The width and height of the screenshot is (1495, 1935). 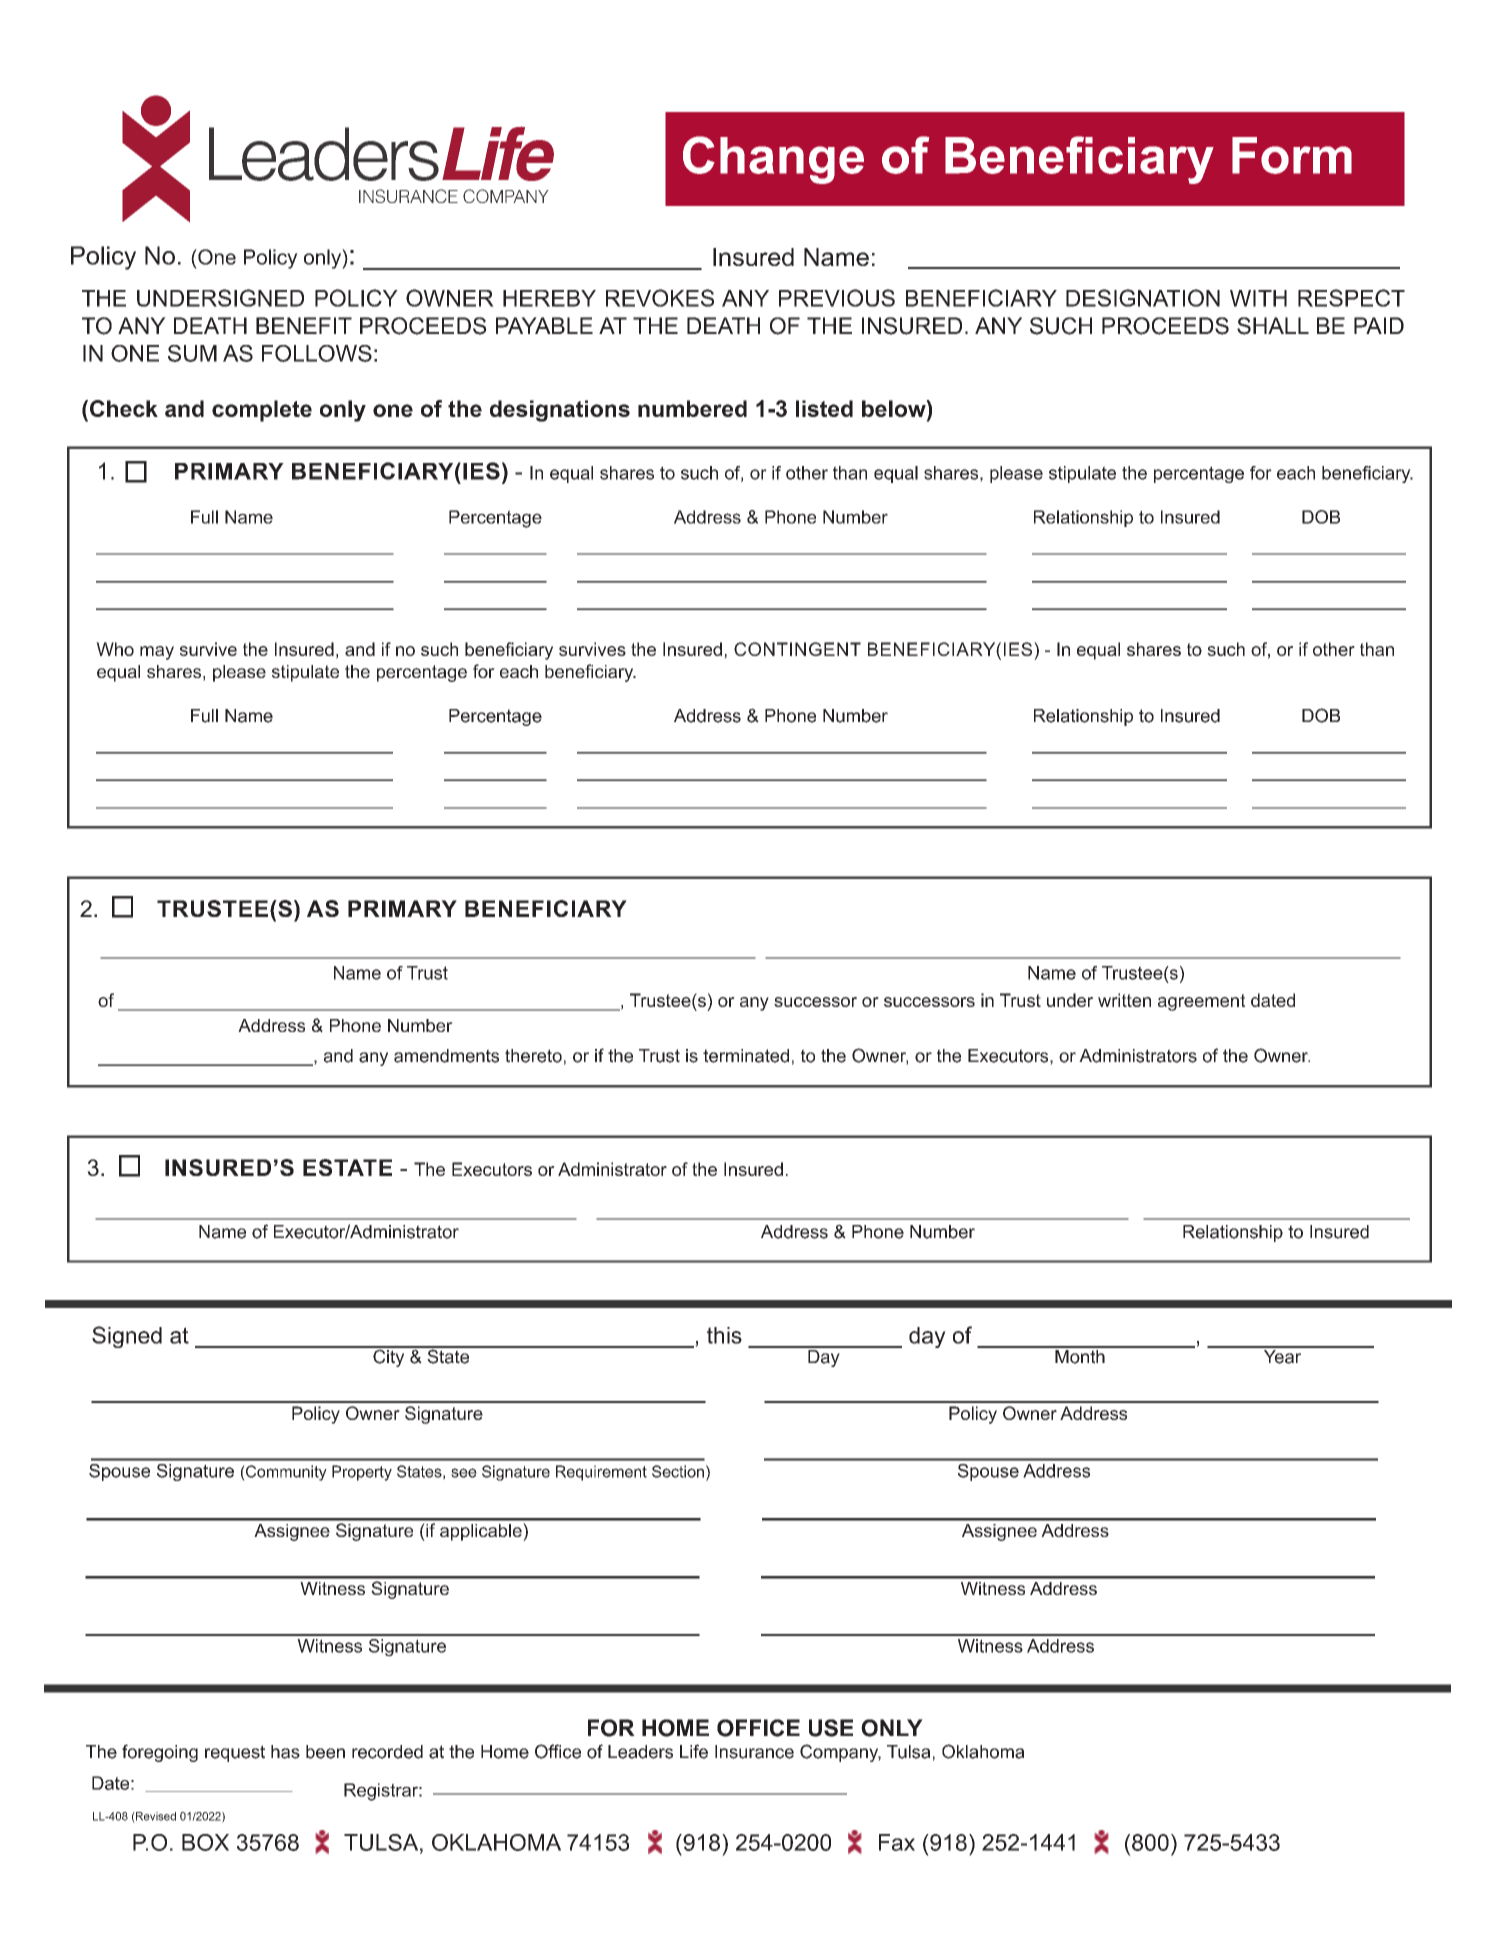 I want to click on agreement, so click(x=1201, y=1002).
